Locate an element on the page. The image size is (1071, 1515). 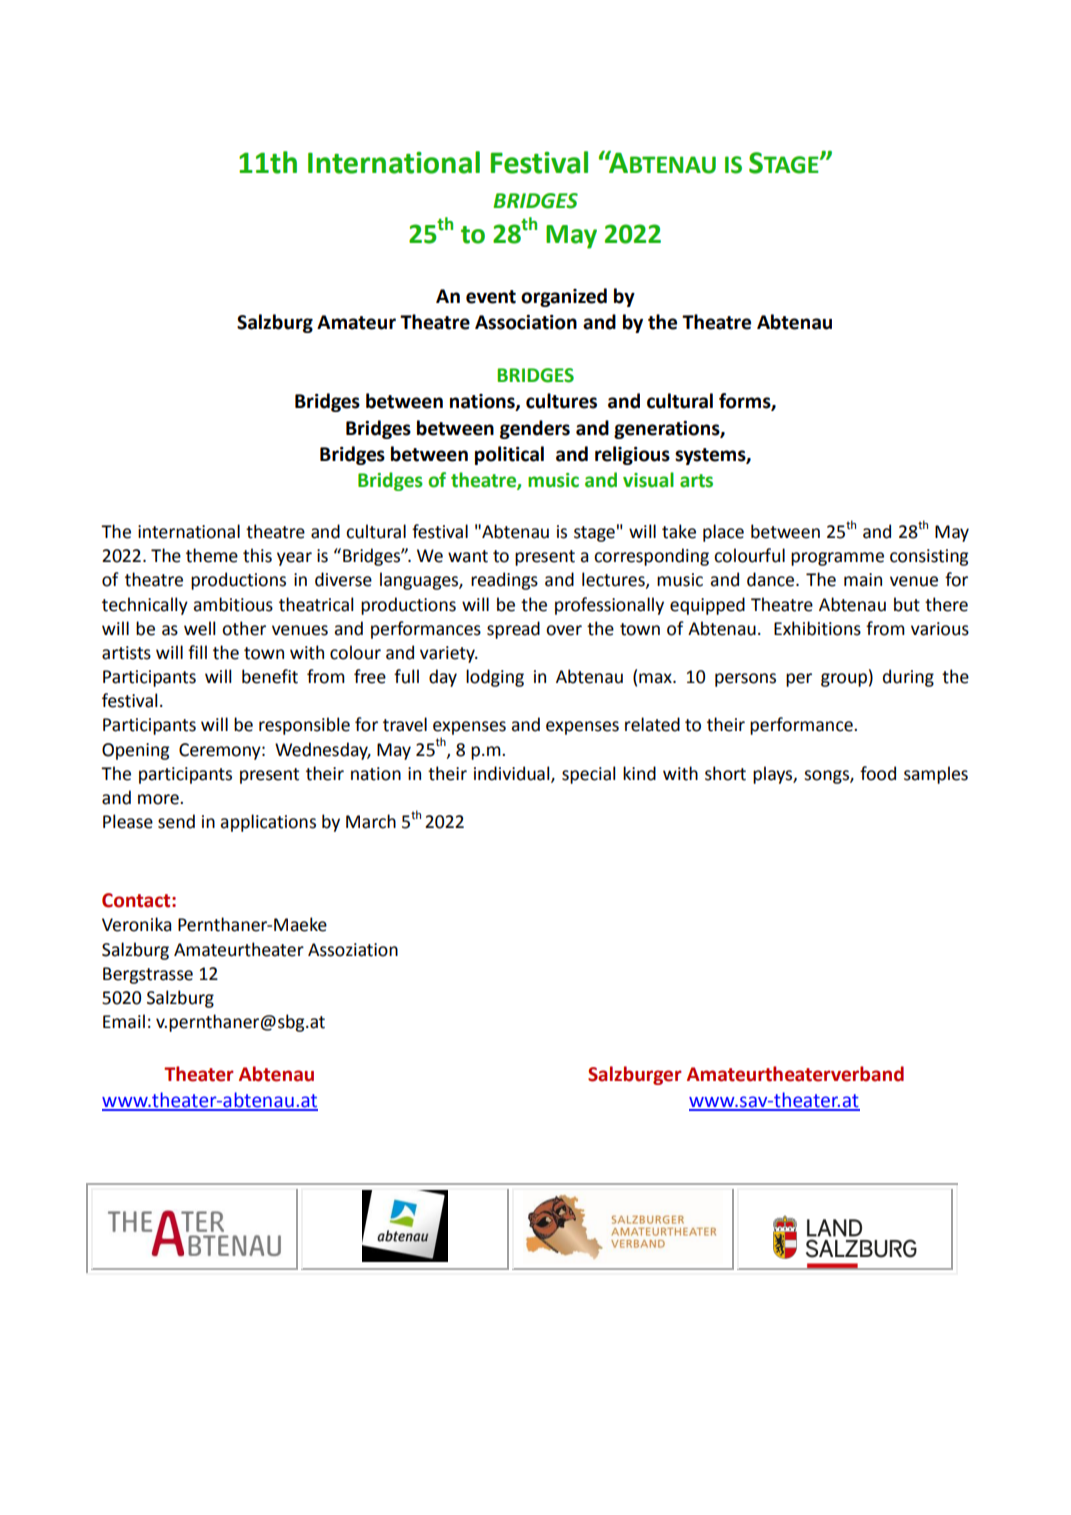
lodging is located at coordinates (495, 678).
